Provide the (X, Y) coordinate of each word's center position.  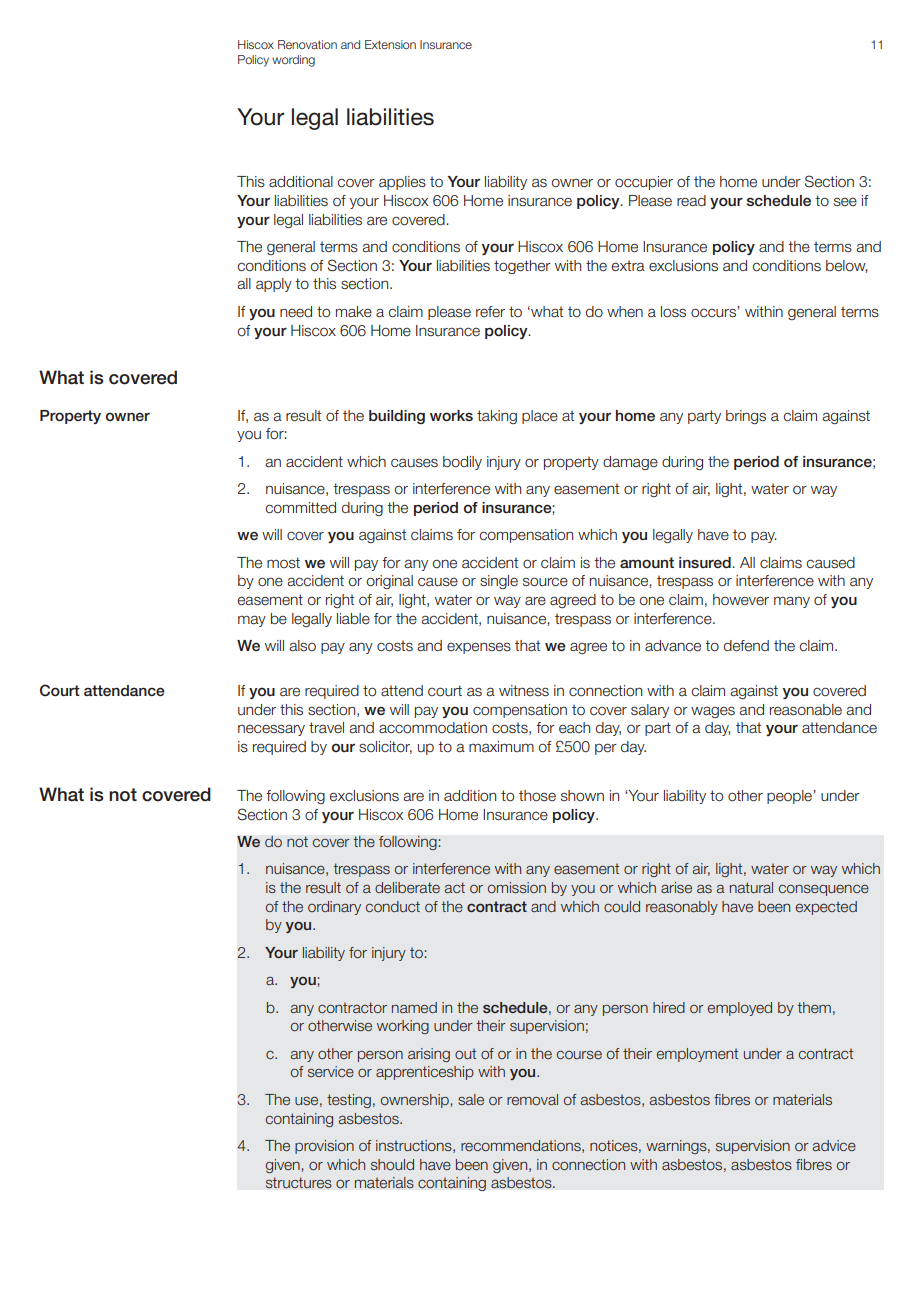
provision (324, 1147)
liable (353, 619)
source (545, 582)
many (792, 602)
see (845, 202)
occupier (644, 183)
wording (293, 61)
